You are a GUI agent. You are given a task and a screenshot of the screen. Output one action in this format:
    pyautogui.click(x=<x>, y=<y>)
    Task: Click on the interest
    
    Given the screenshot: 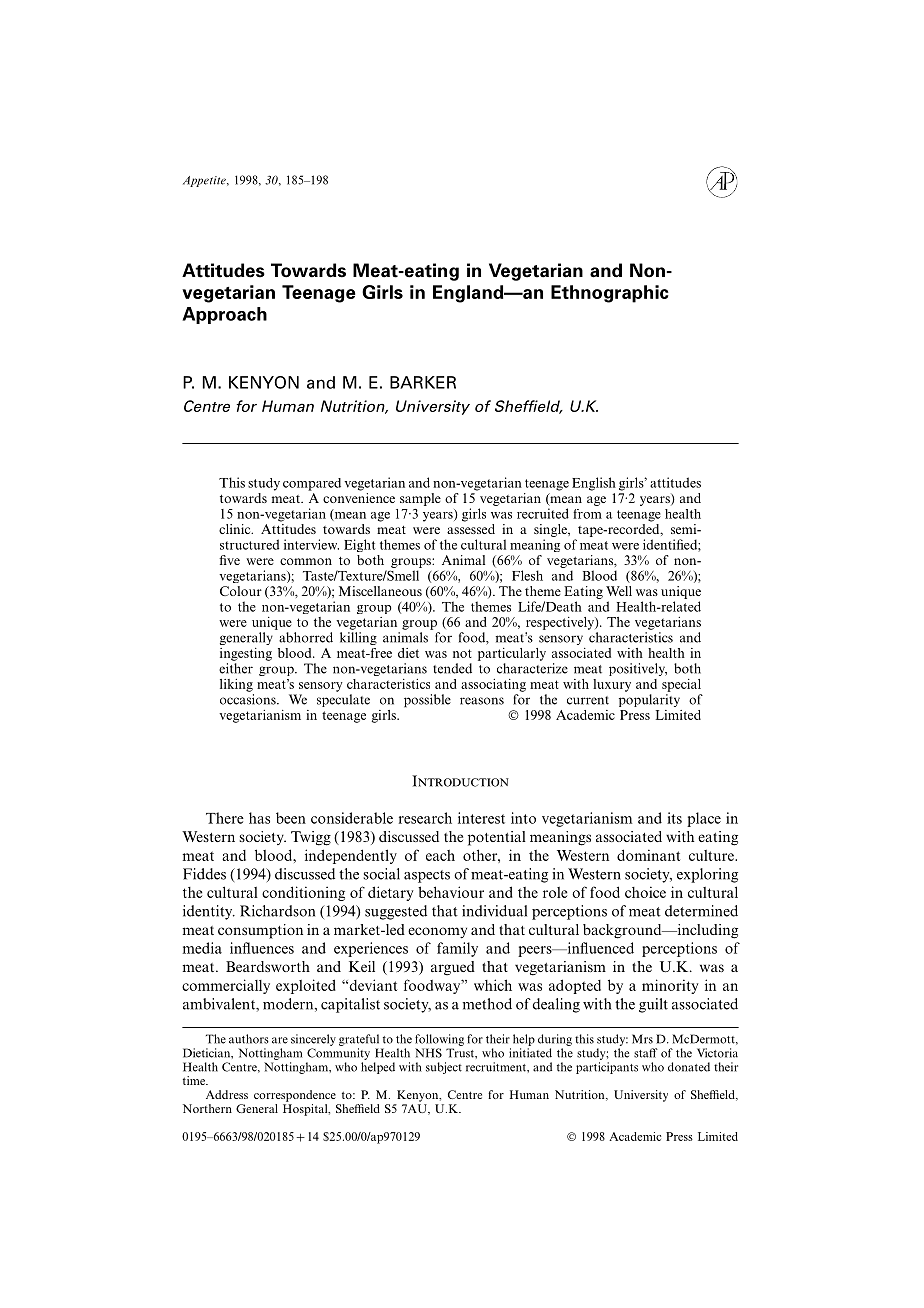 What is the action you would take?
    pyautogui.click(x=481, y=818)
